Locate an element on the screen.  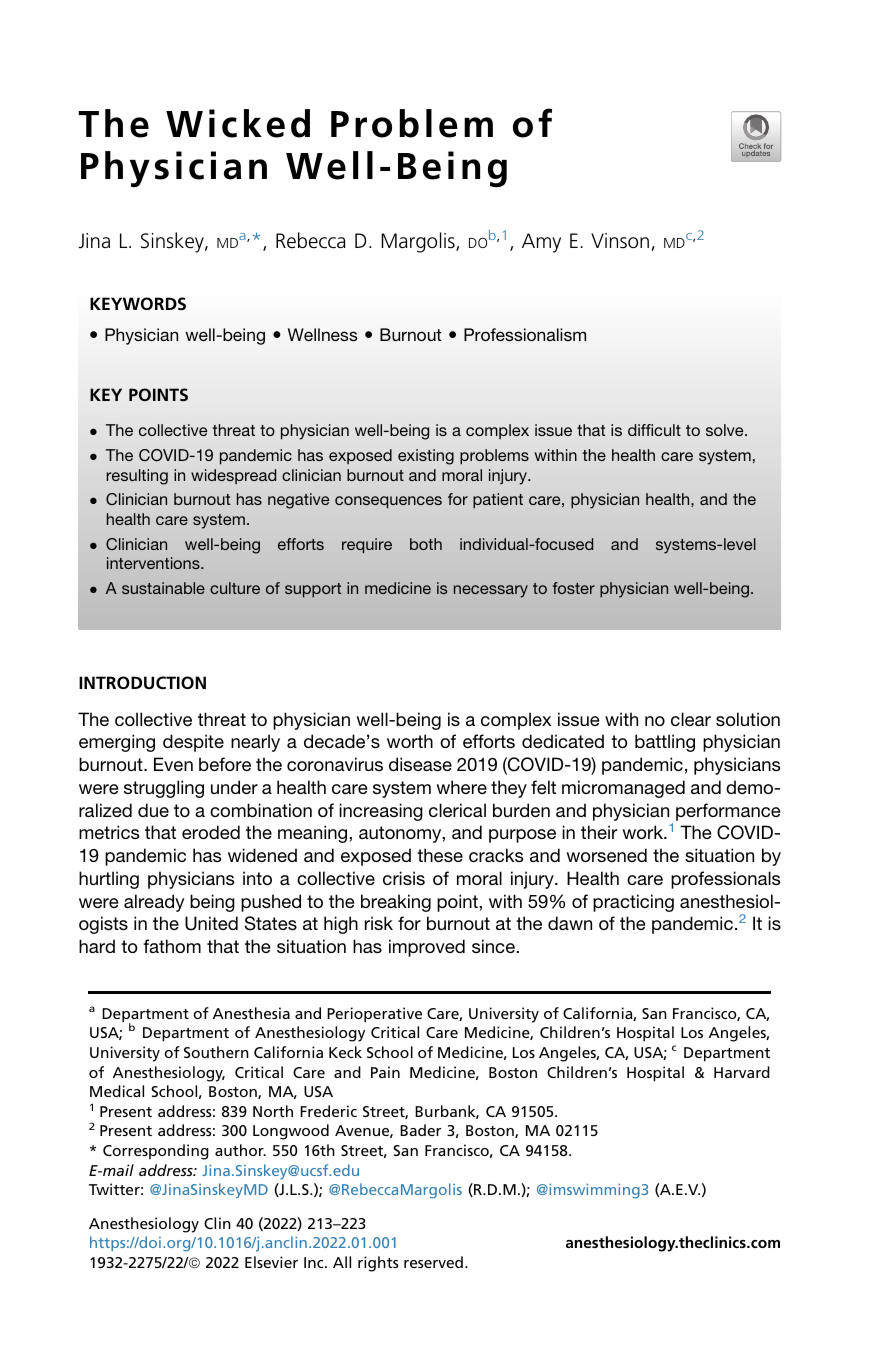
Vinson is located at coordinates (620, 241).
